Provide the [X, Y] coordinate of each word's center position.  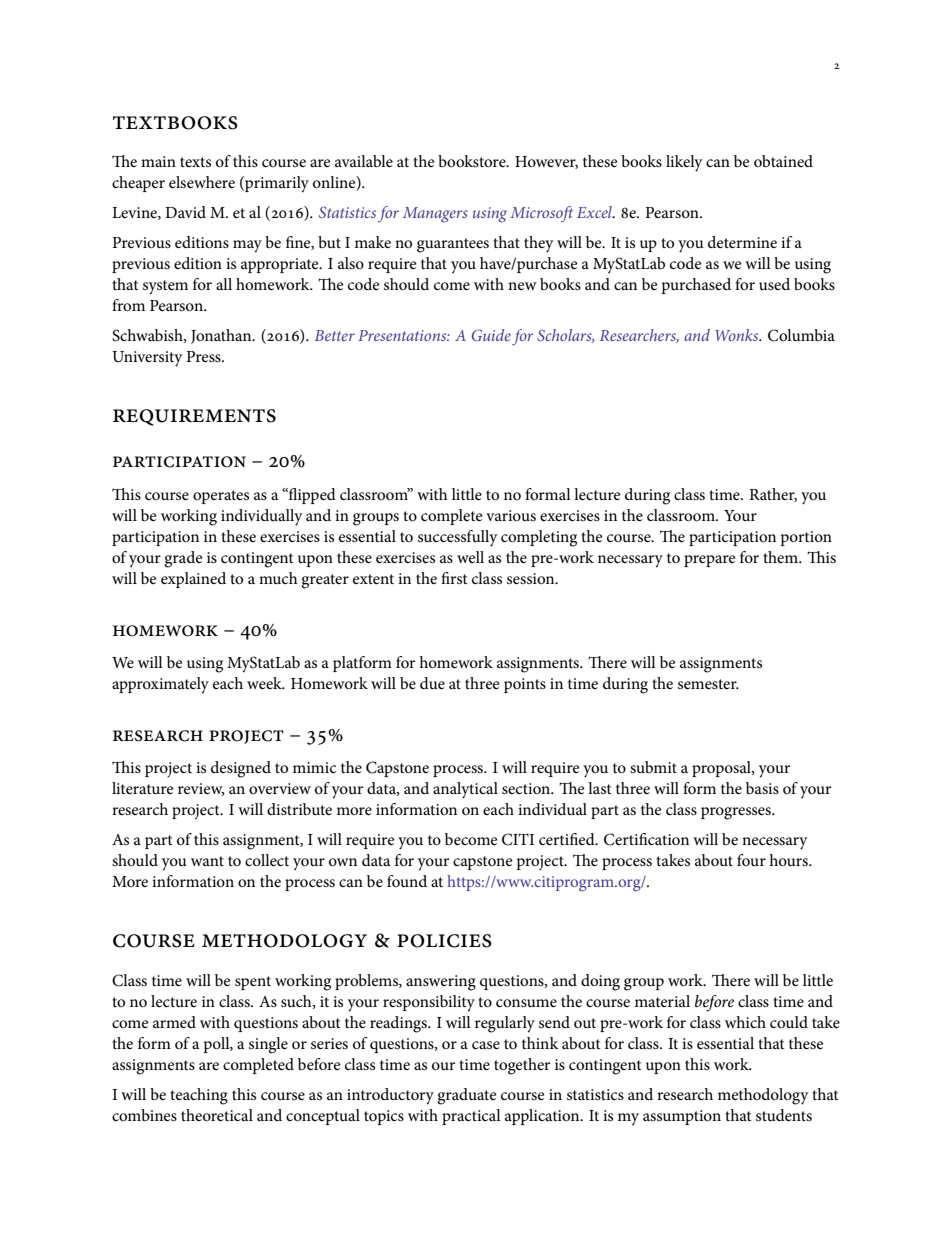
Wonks [738, 335]
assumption [682, 1117]
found [407, 881]
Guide [491, 335]
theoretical [217, 1115]
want [207, 861]
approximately [160, 685]
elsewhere [202, 182]
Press [204, 356]
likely [684, 163]
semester [708, 684]
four [751, 860]
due [432, 683]
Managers [435, 215]
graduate [466, 1096]
